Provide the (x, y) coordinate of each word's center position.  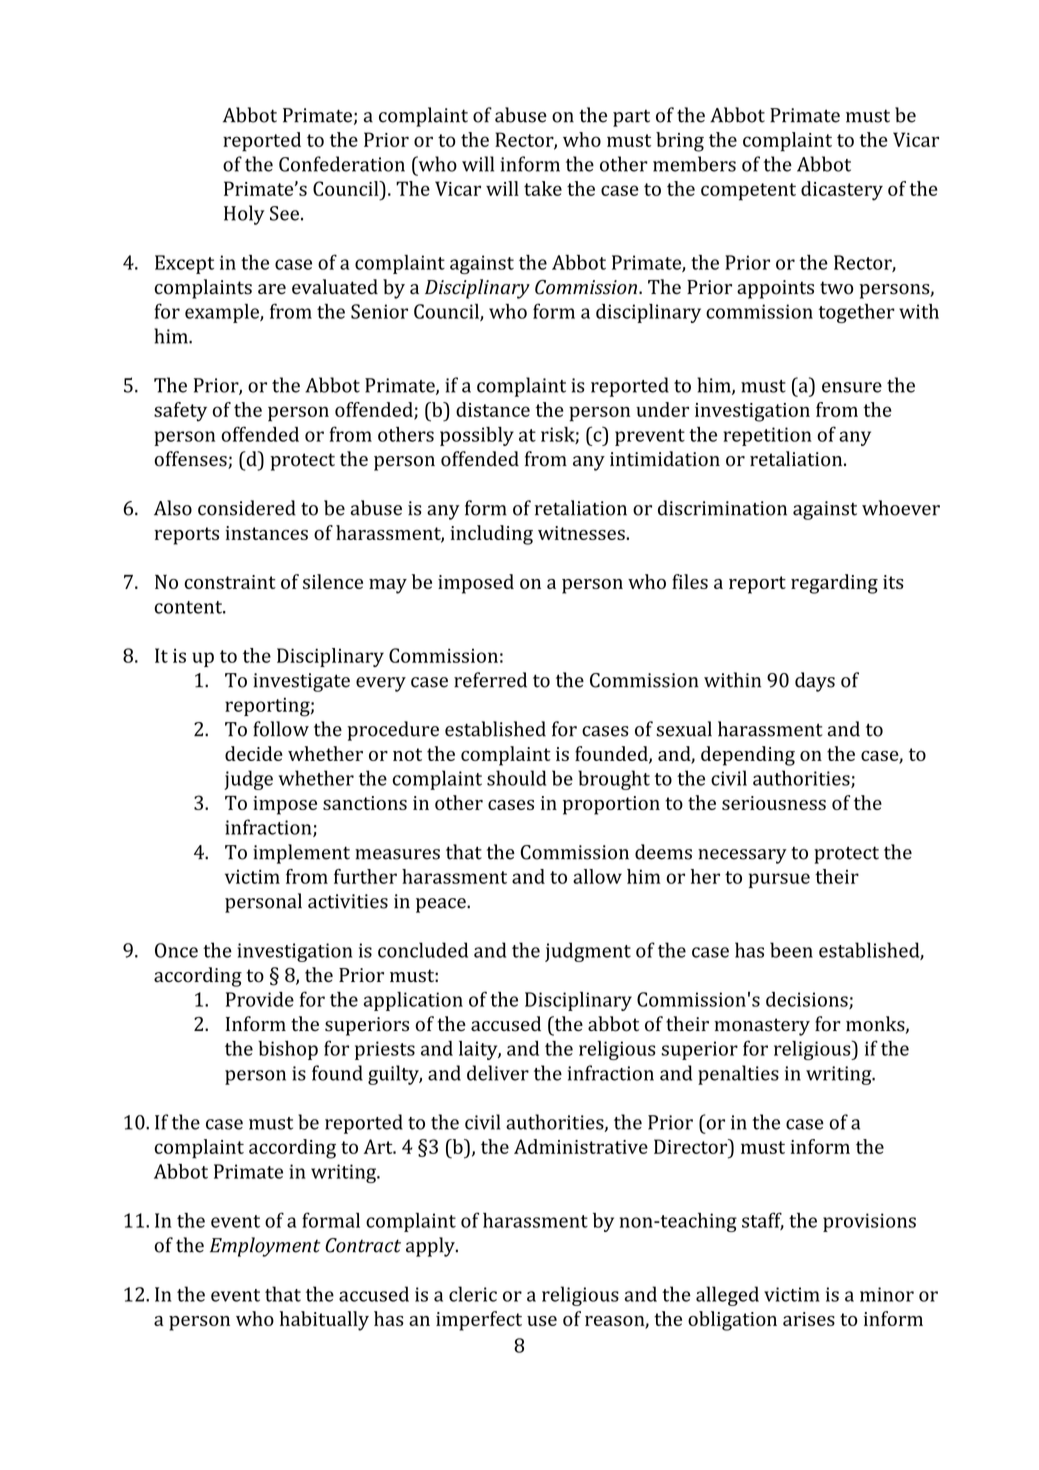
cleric (473, 1294)
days (815, 682)
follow (281, 729)
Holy (244, 215)
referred (490, 680)
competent (748, 192)
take (543, 188)
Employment (265, 1247)
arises (809, 1319)
